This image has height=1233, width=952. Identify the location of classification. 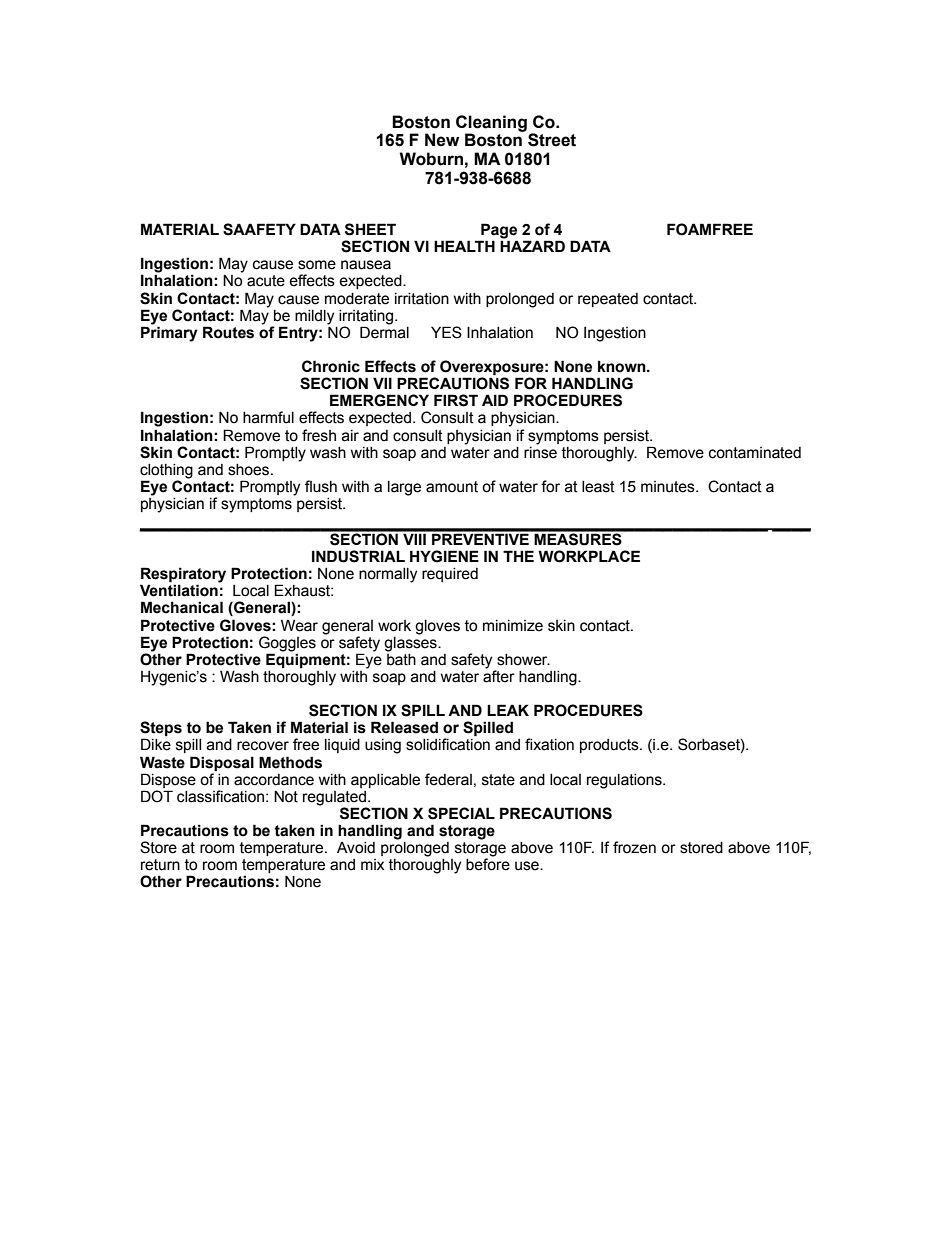
(220, 796).
